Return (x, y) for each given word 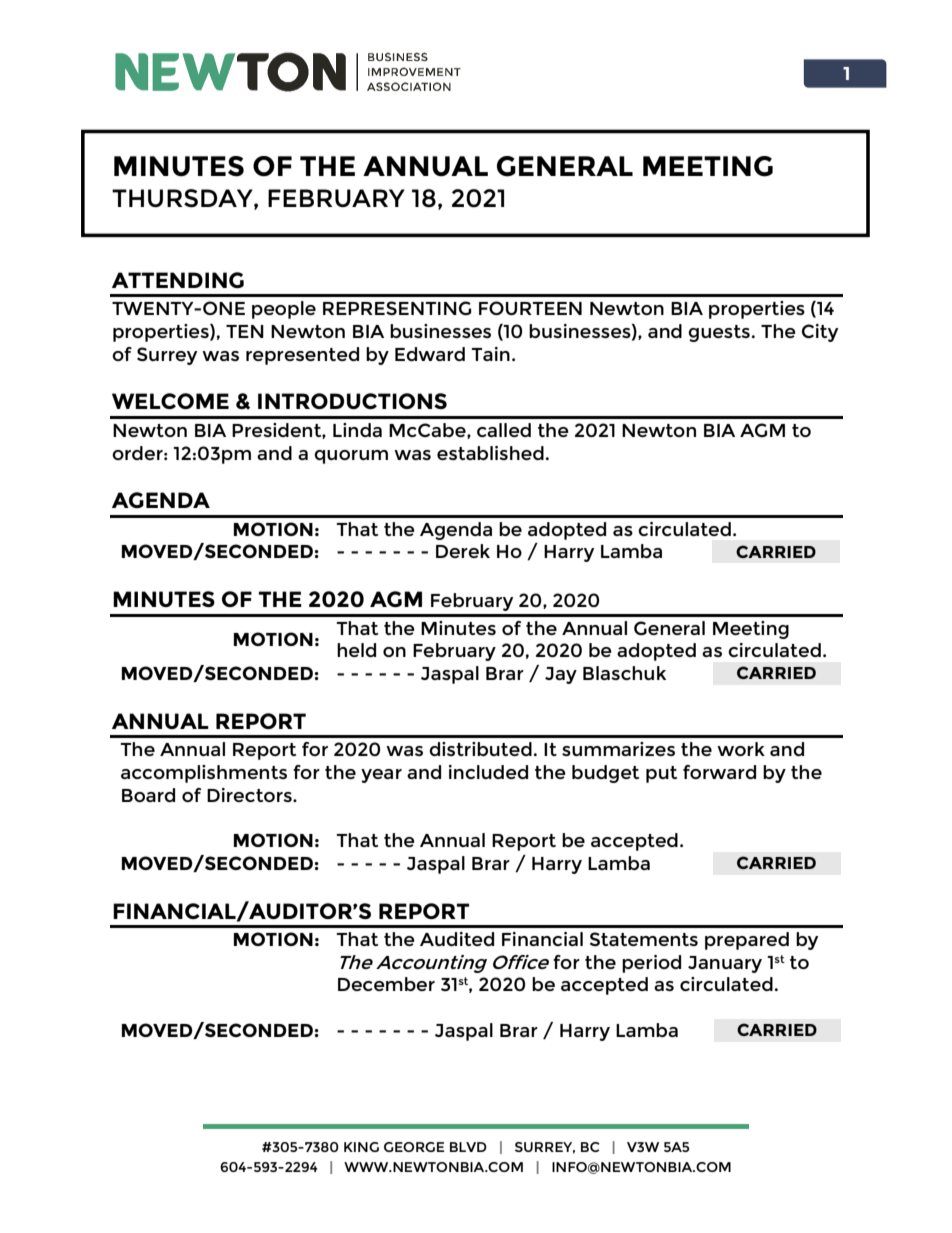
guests (719, 333)
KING (361, 1147)
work (741, 749)
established (490, 453)
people (284, 310)
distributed (480, 749)
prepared (747, 941)
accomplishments (204, 774)
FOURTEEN (530, 308)
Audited (457, 939)
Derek (463, 551)
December (386, 984)
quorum (351, 457)
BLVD (468, 1147)
